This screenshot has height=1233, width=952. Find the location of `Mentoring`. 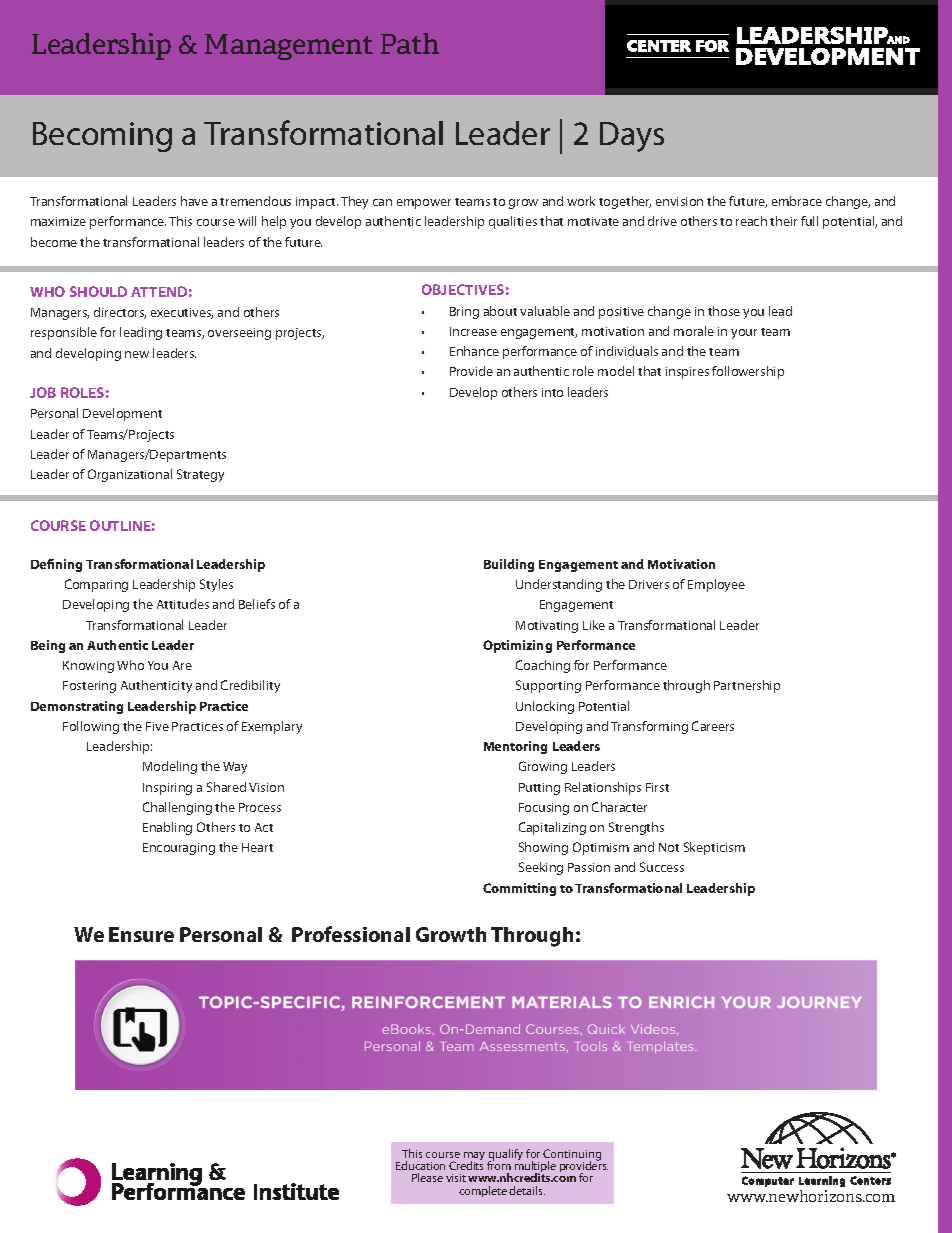

Mentoring is located at coordinates (515, 747).
